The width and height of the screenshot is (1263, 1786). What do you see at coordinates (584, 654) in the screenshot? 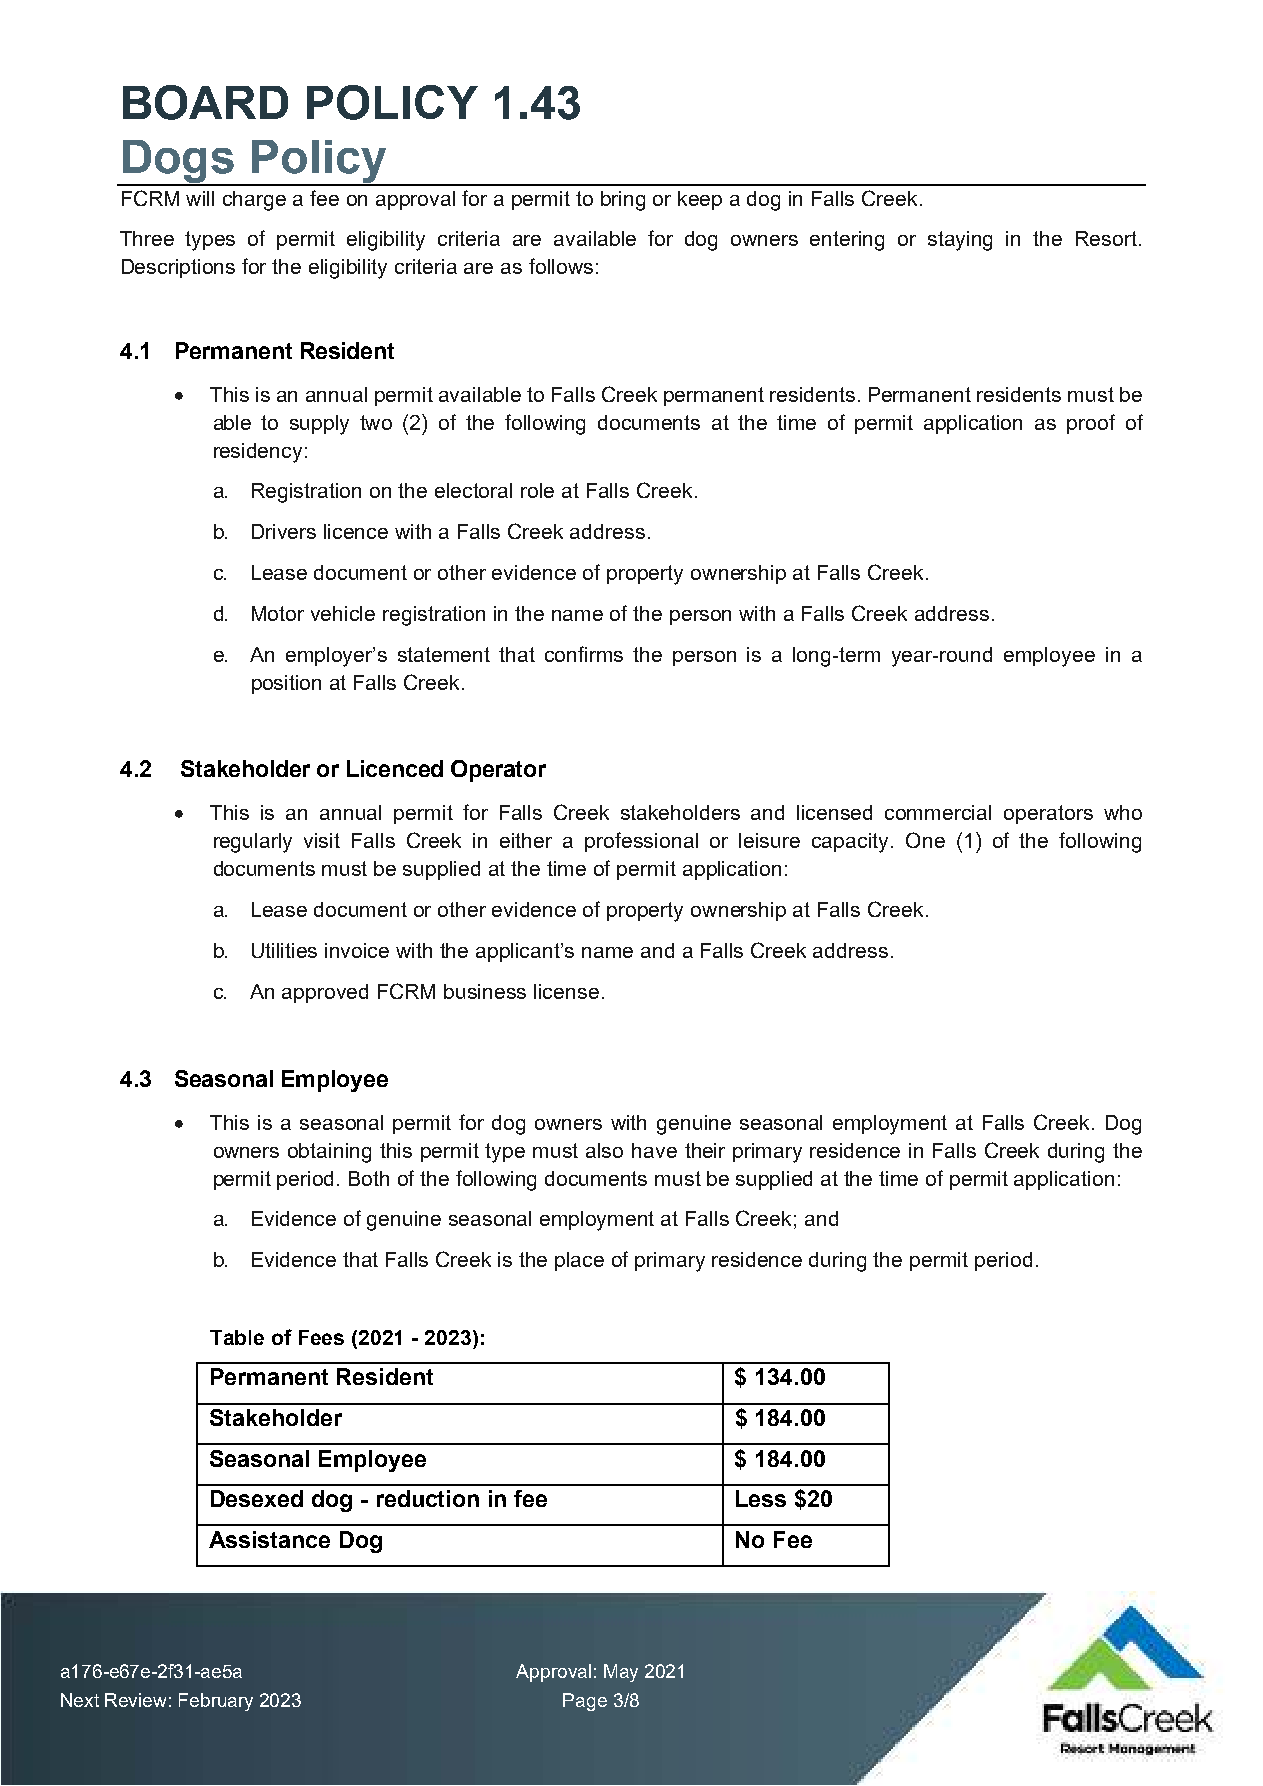
I see `confirms` at bounding box center [584, 654].
